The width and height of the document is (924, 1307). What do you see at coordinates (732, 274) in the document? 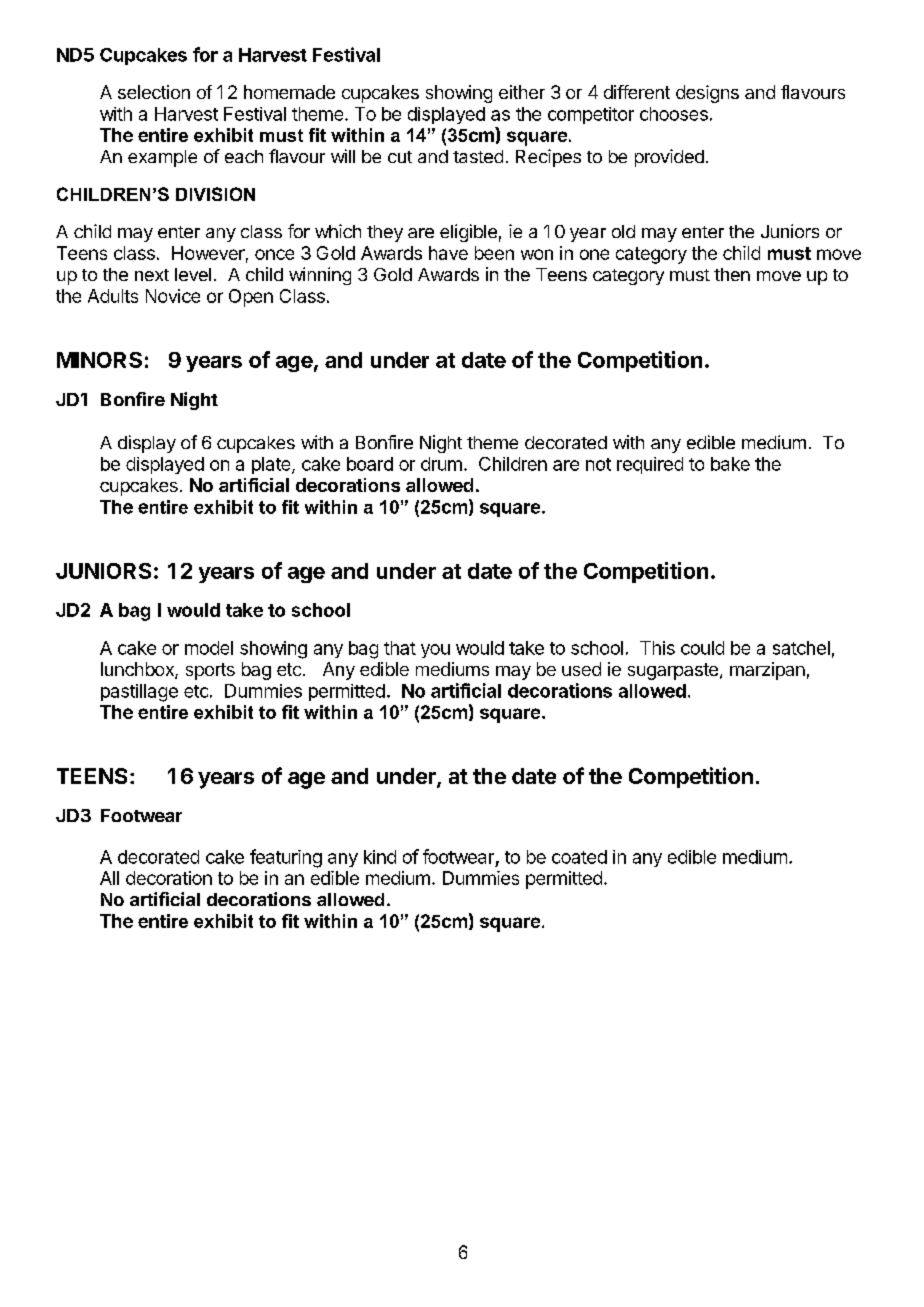
I see `then` at bounding box center [732, 274].
